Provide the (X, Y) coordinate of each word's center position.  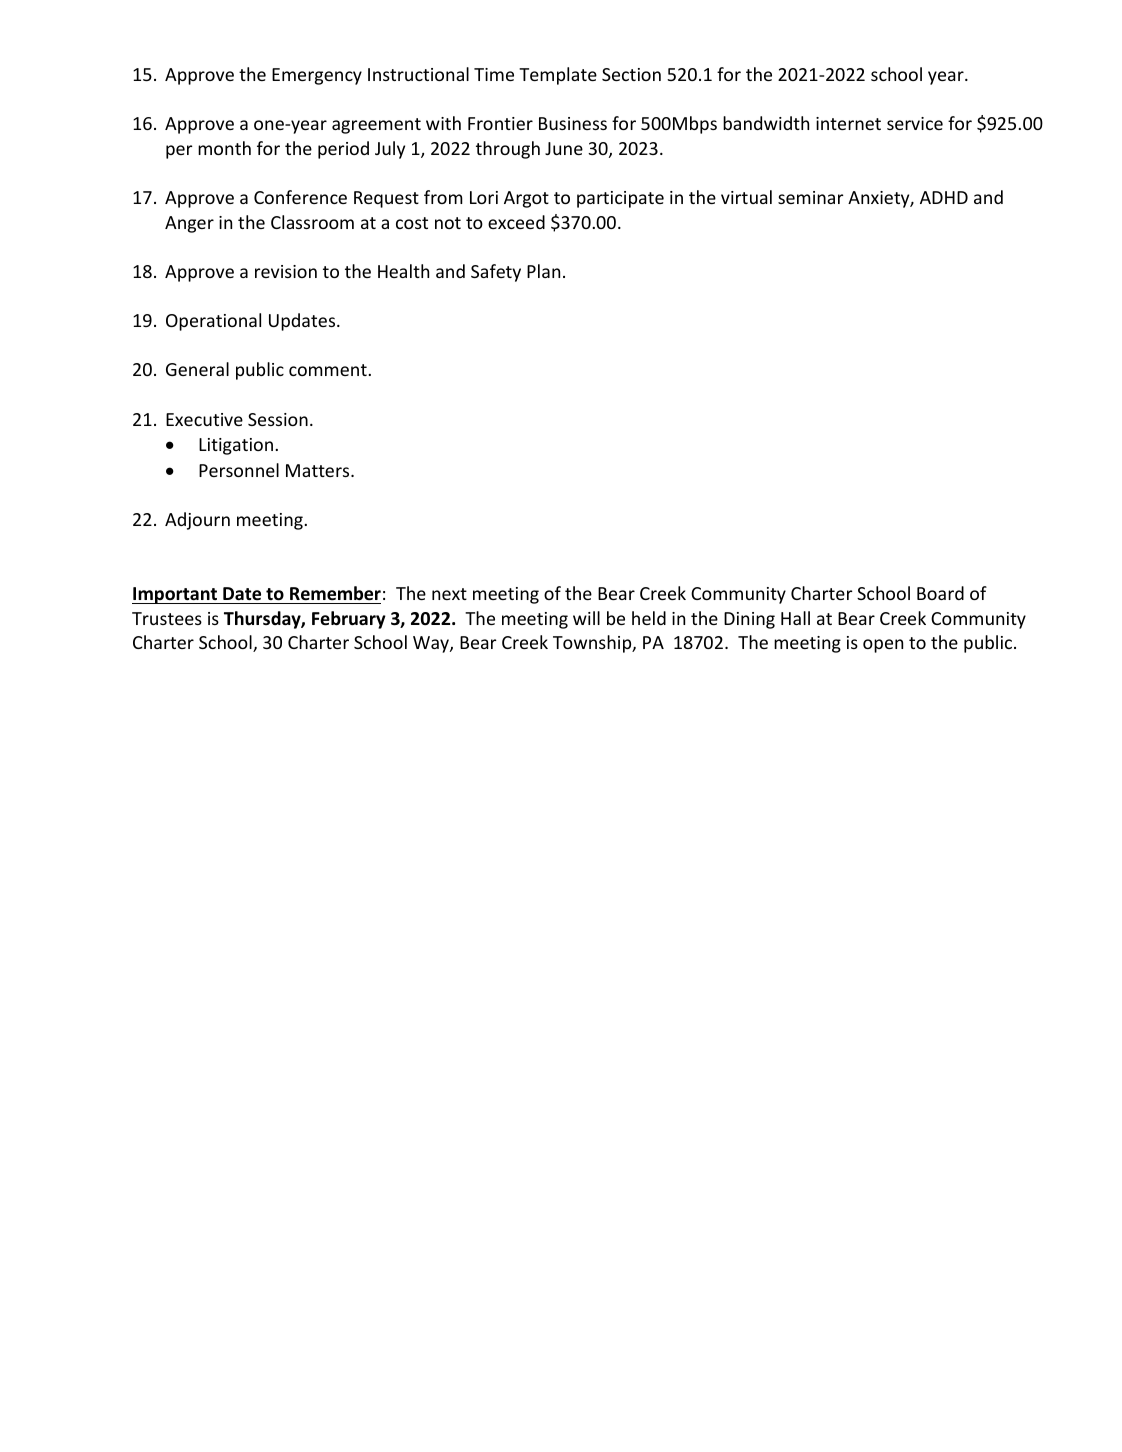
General (197, 369)
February (349, 620)
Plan (543, 271)
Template (558, 76)
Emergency (317, 76)
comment (329, 370)
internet (848, 123)
